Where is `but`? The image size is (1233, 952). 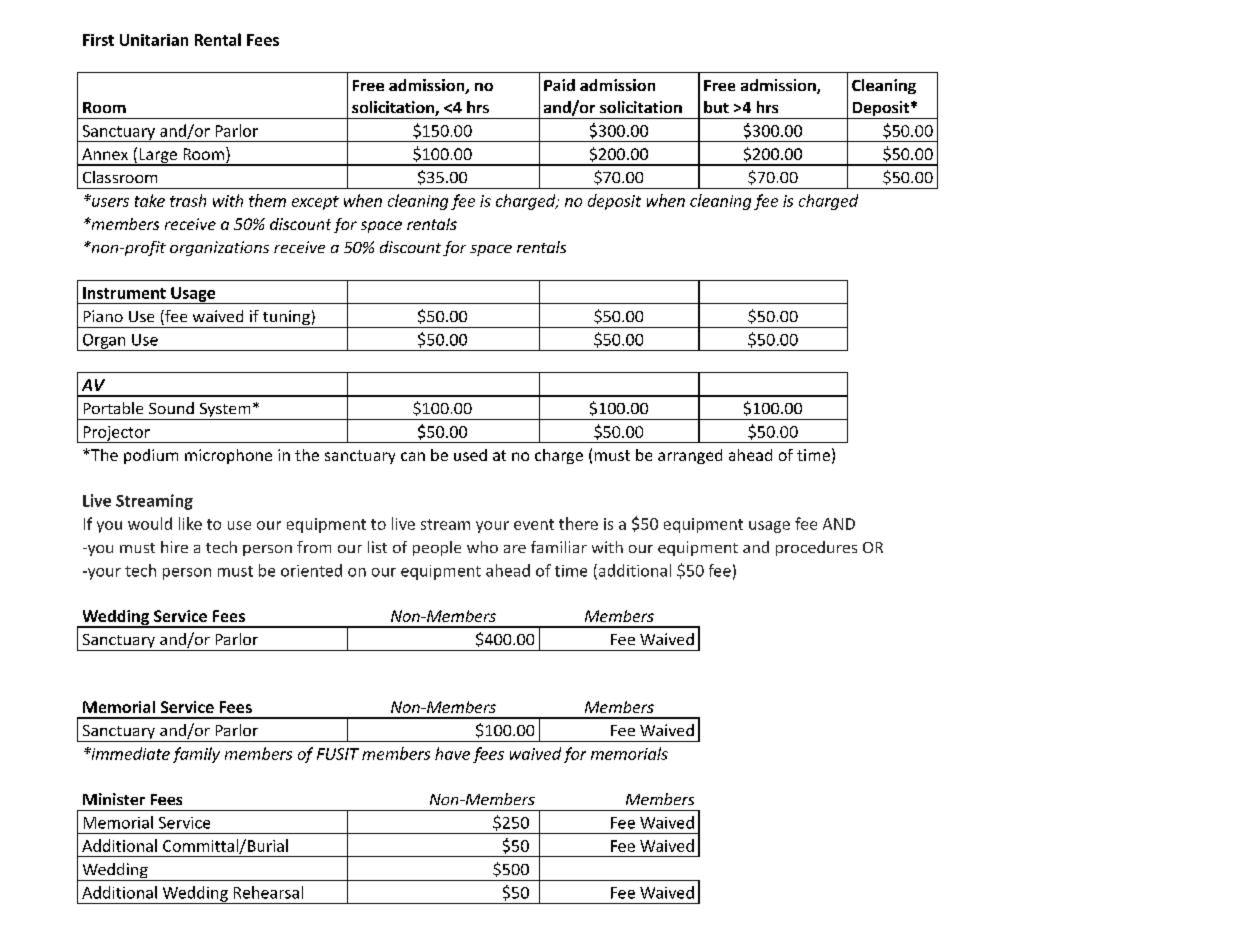 but is located at coordinates (716, 107).
